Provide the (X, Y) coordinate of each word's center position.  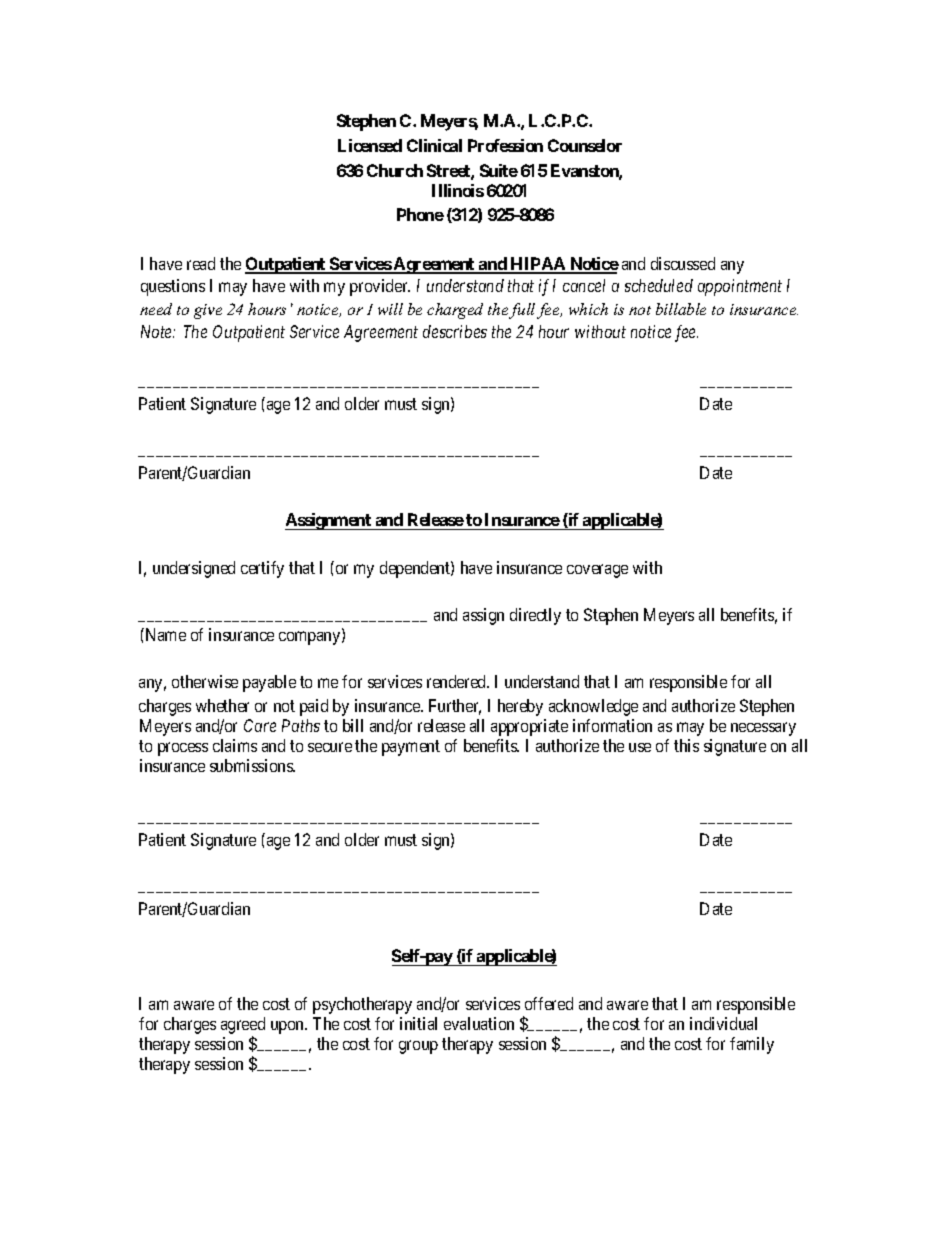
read (201, 263)
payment (411, 748)
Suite (499, 170)
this (686, 745)
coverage (597, 571)
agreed (243, 1025)
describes (455, 331)
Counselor (585, 145)
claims (235, 745)
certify (262, 569)
